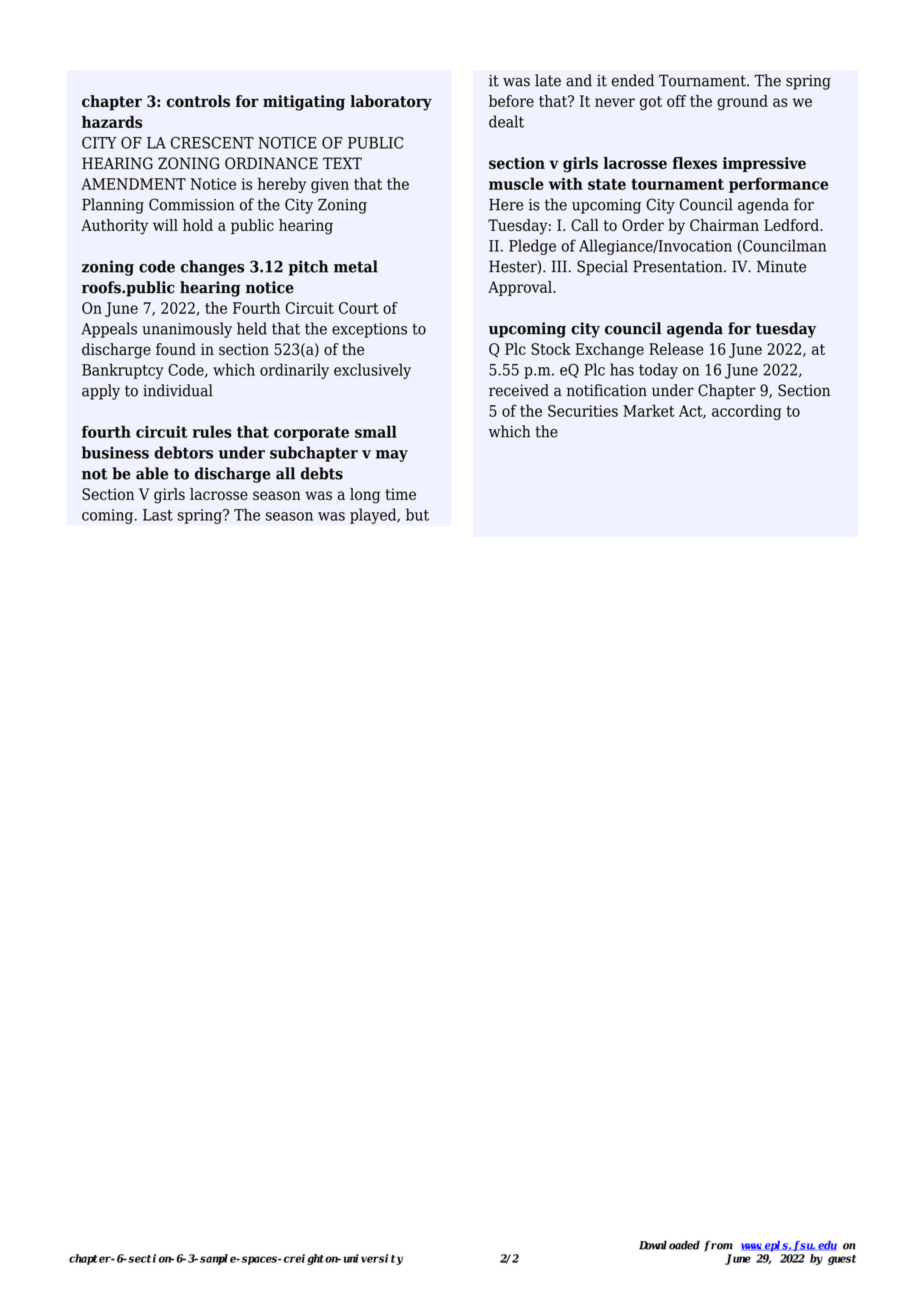 The height and width of the screenshot is (1308, 924). What do you see at coordinates (669, 1245) in the screenshot?
I see `Downloaded` at bounding box center [669, 1245].
